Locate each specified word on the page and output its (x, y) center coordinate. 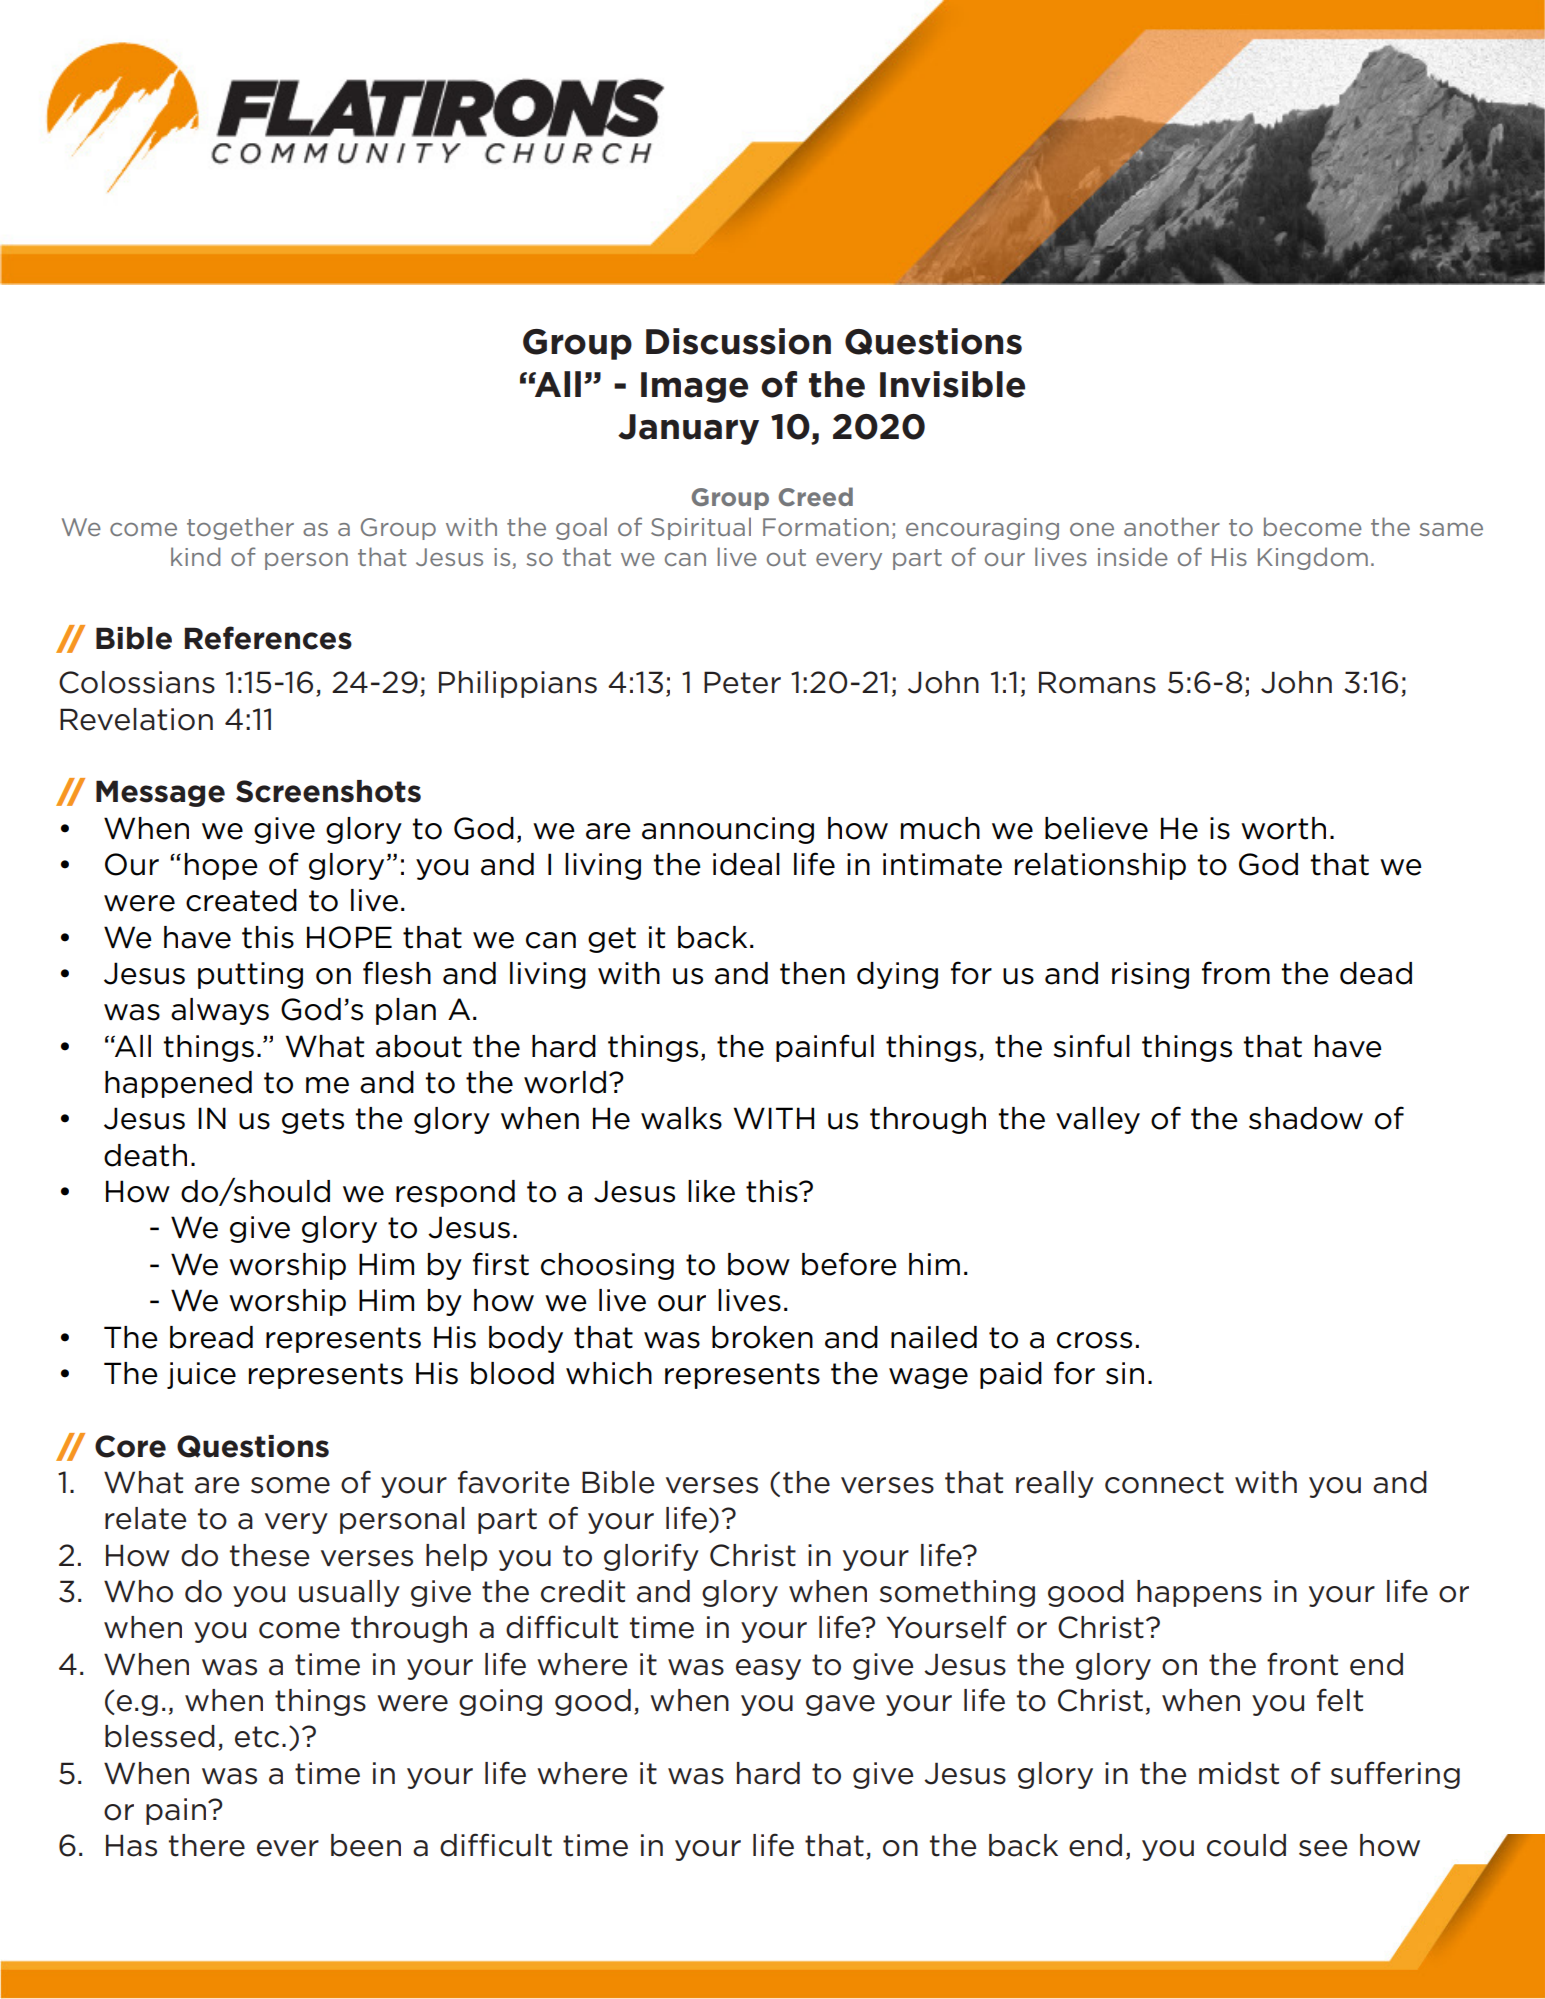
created (241, 900)
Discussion (738, 341)
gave (840, 1705)
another (1172, 526)
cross (1094, 1340)
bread (211, 1337)
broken (762, 1337)
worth (1283, 828)
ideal (746, 864)
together (240, 528)
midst (1239, 1773)
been (366, 1845)
